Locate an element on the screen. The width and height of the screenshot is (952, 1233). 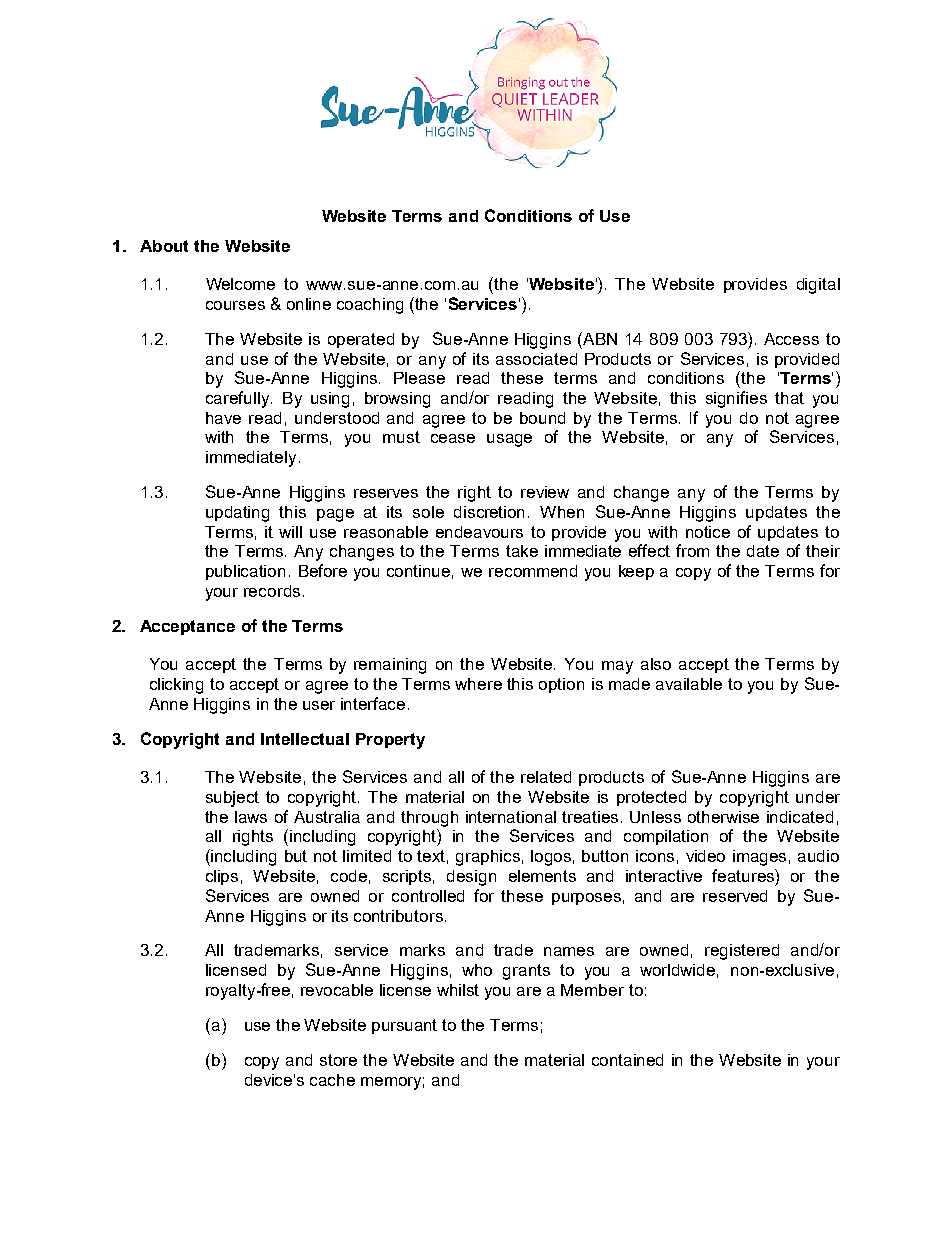
notice is located at coordinates (708, 532).
